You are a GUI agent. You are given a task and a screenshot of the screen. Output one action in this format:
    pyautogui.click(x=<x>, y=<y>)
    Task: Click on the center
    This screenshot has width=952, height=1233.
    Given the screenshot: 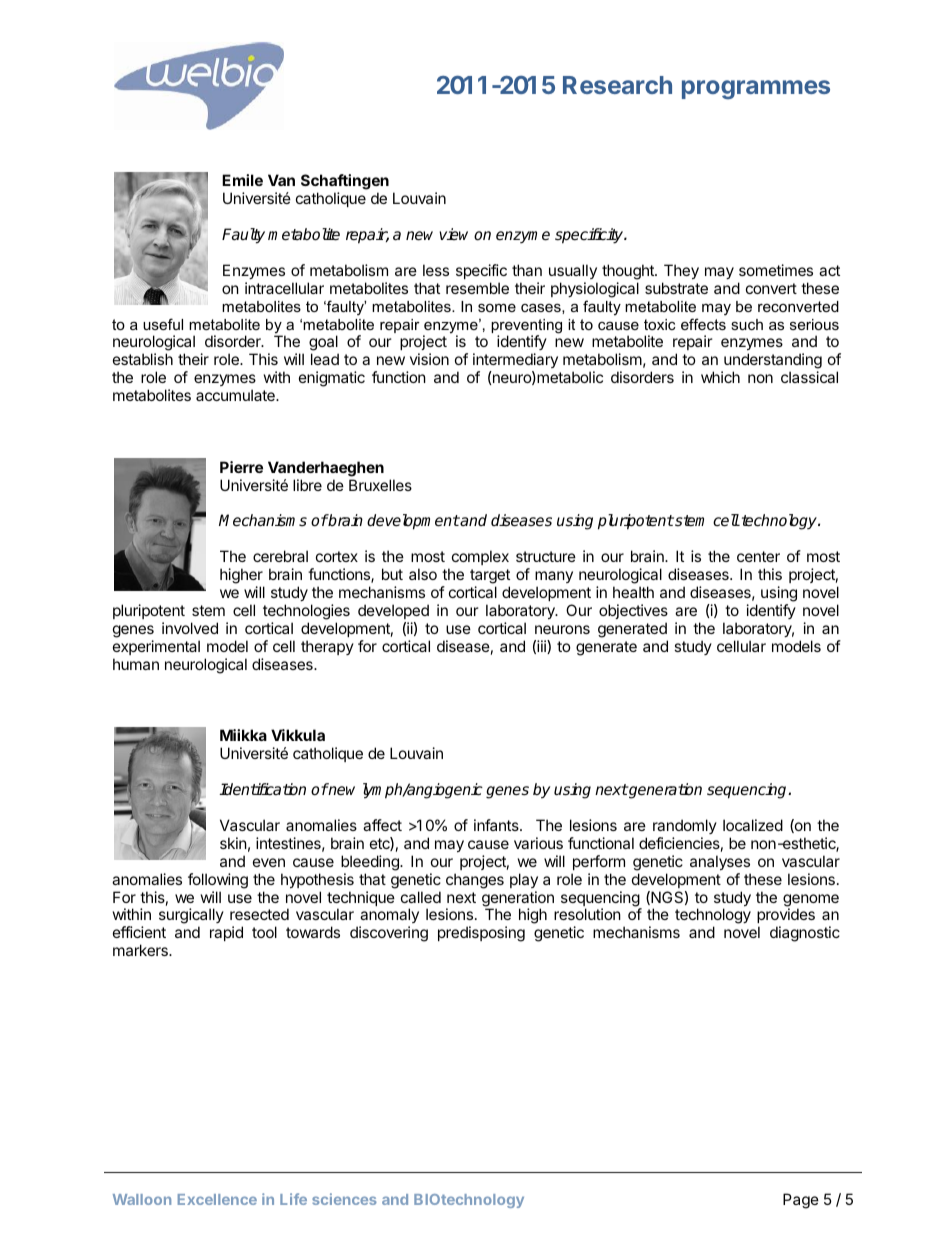 What is the action you would take?
    pyautogui.click(x=758, y=556)
